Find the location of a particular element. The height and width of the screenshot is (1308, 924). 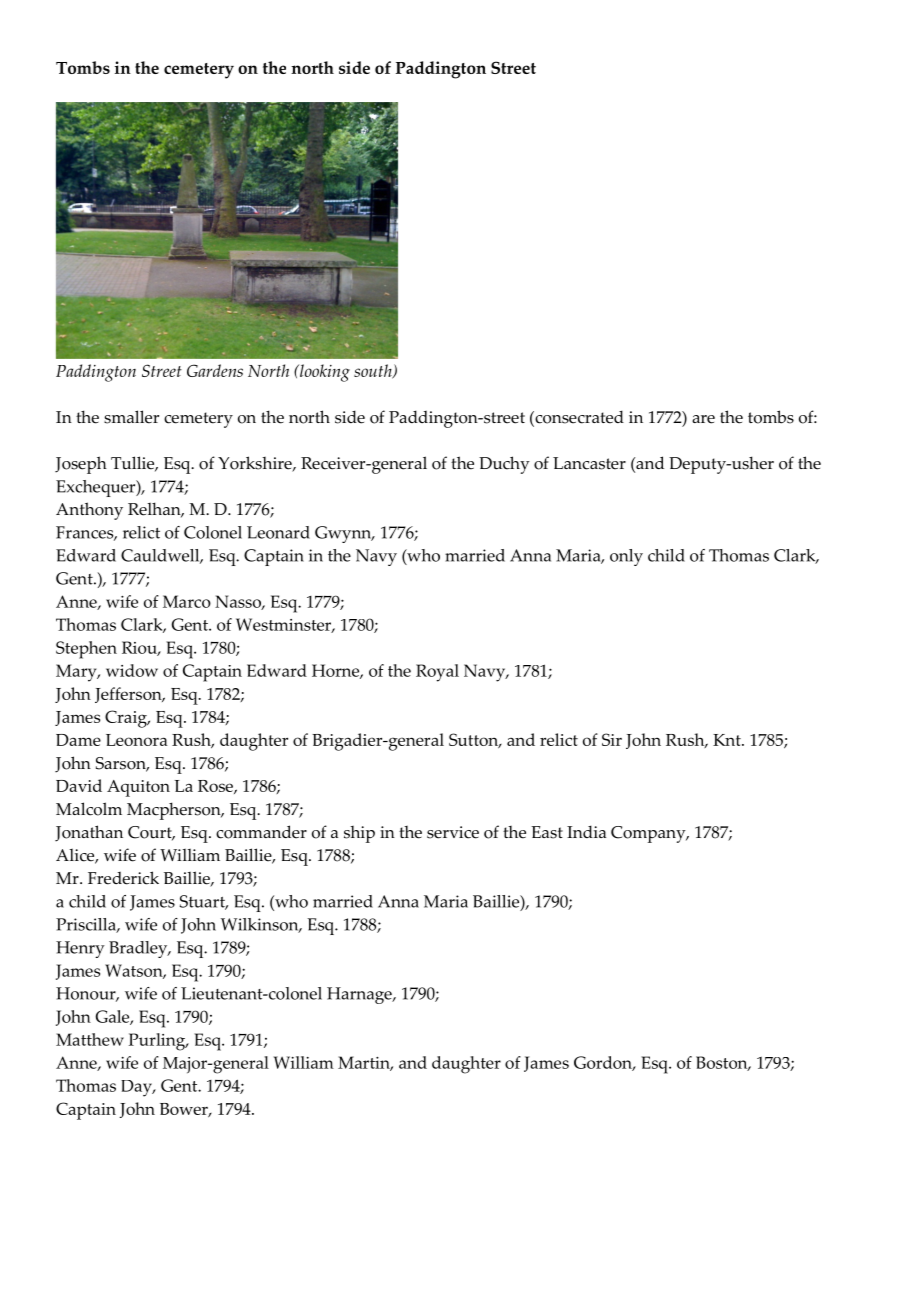

Jefferson is located at coordinates (129, 695).
